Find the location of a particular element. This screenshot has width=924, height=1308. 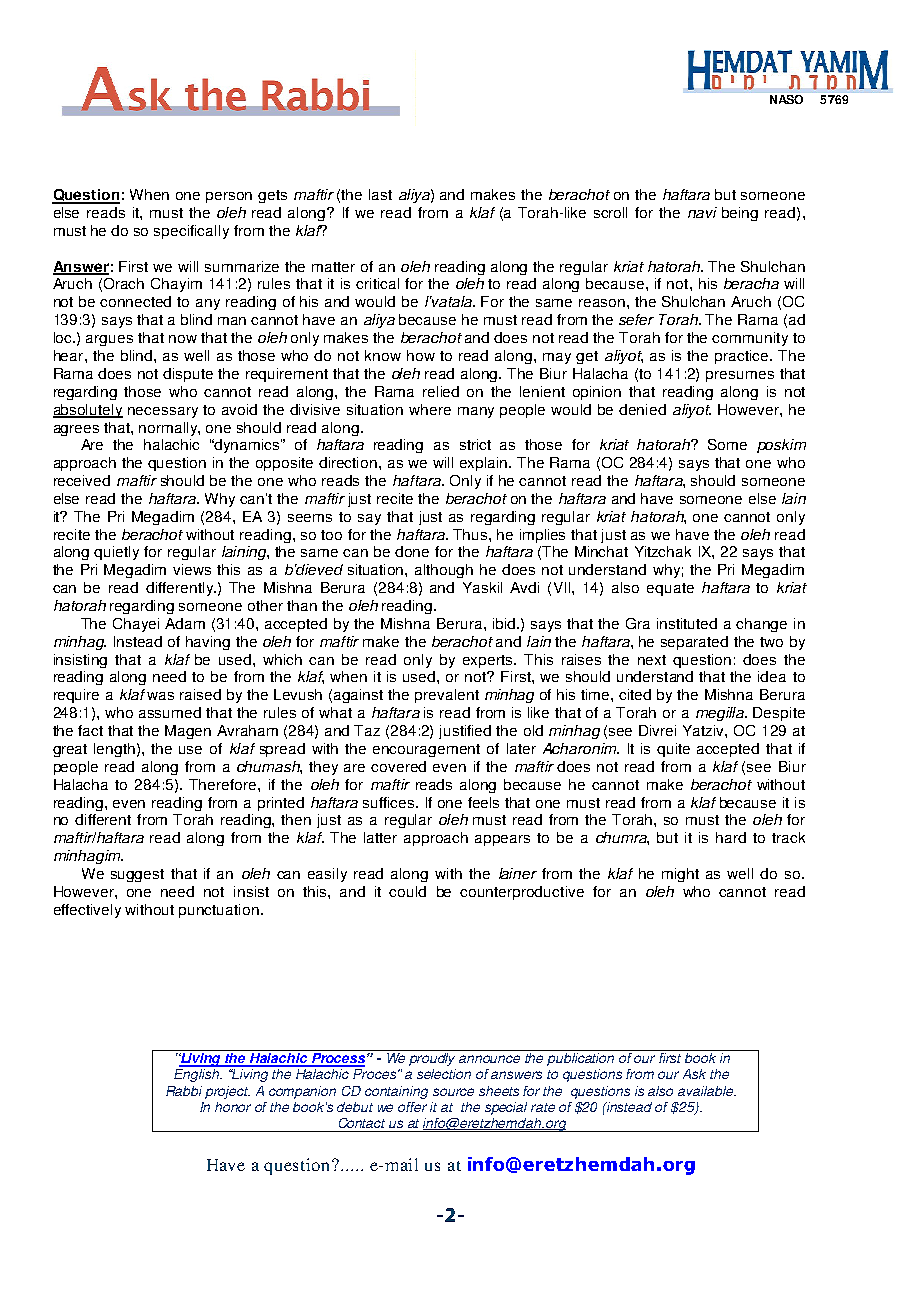

person is located at coordinates (229, 197).
